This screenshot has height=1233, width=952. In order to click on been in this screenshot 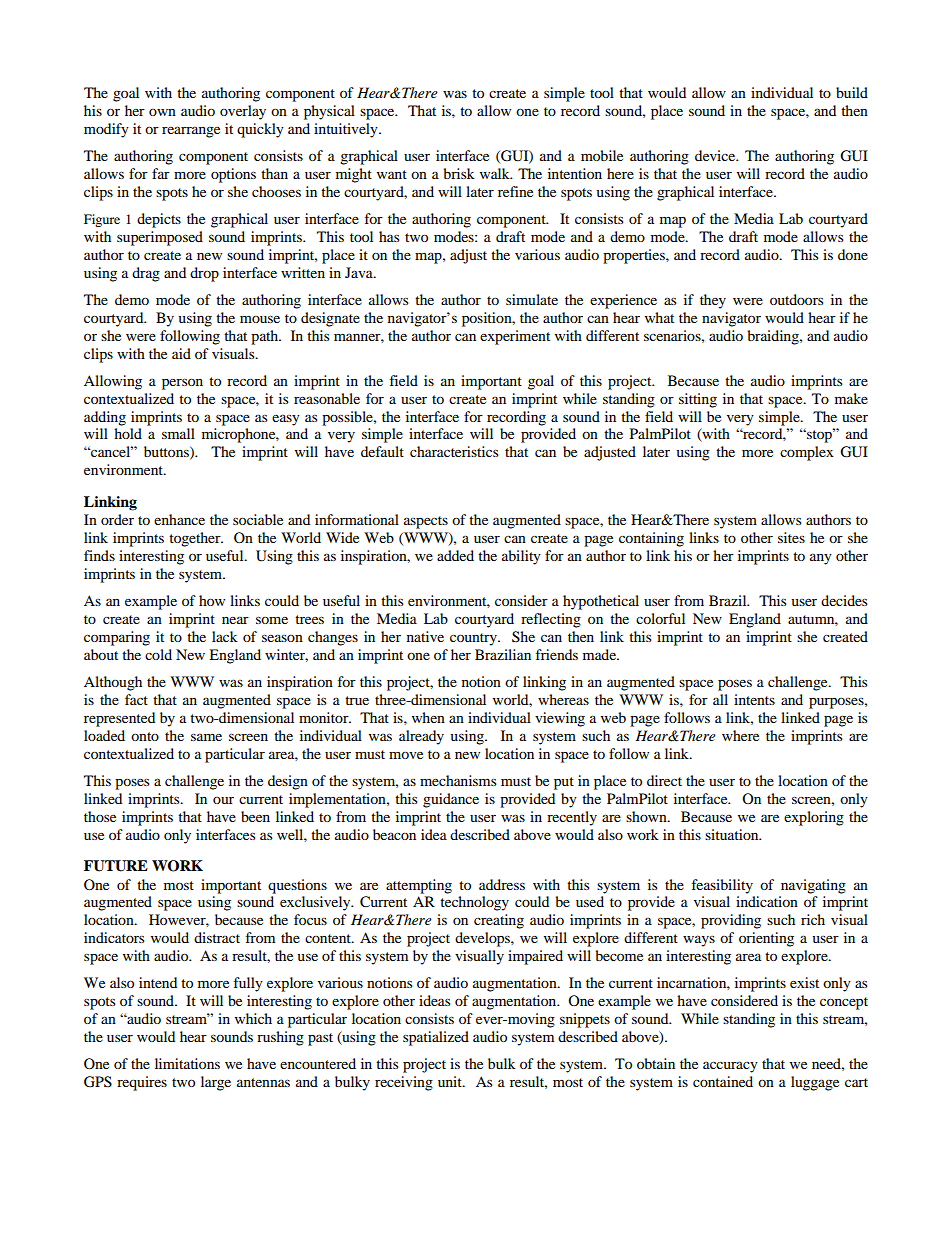, I will do `click(255, 816)`.
